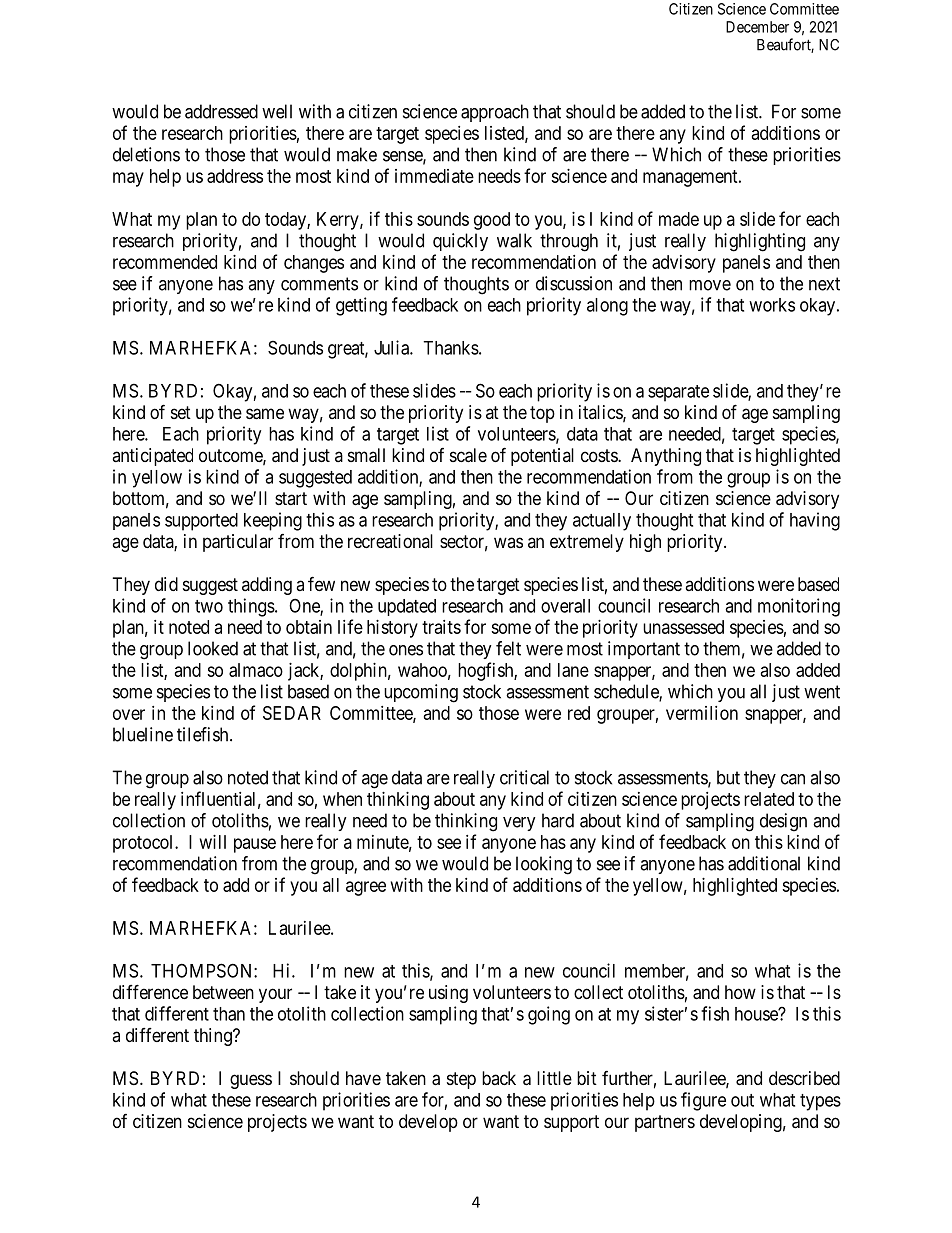 The height and width of the screenshot is (1233, 952). Describe the element at coordinates (702, 713) in the screenshot. I see `vermilion` at that location.
